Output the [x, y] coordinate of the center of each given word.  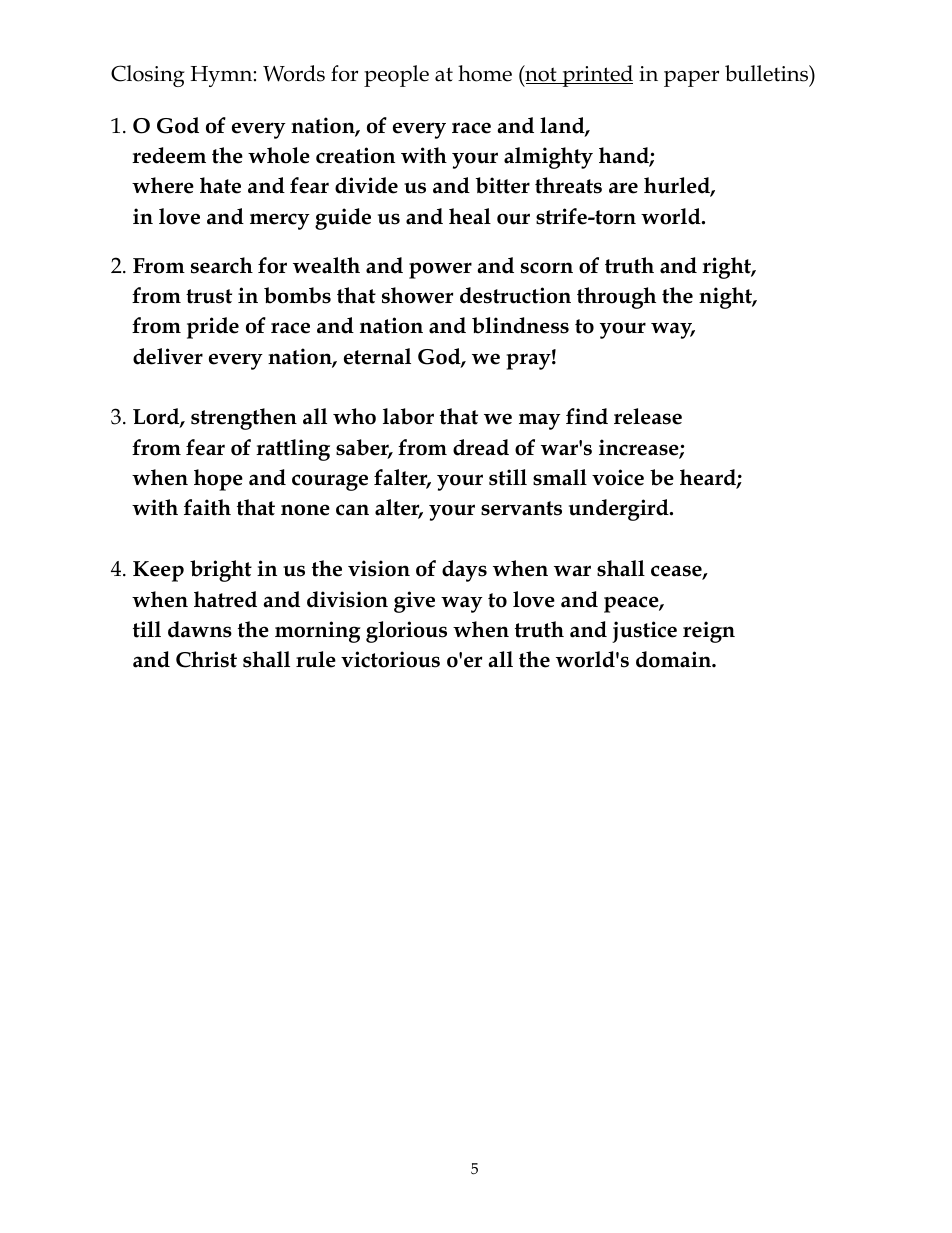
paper [691, 78]
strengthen [244, 419]
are [623, 188]
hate [220, 185]
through [616, 298]
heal [470, 216]
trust [209, 296]
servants [521, 508]
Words [294, 73]
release [648, 416]
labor [408, 416]
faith [207, 507]
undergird [620, 510]
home [485, 73]
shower [417, 295]
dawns [200, 629]
